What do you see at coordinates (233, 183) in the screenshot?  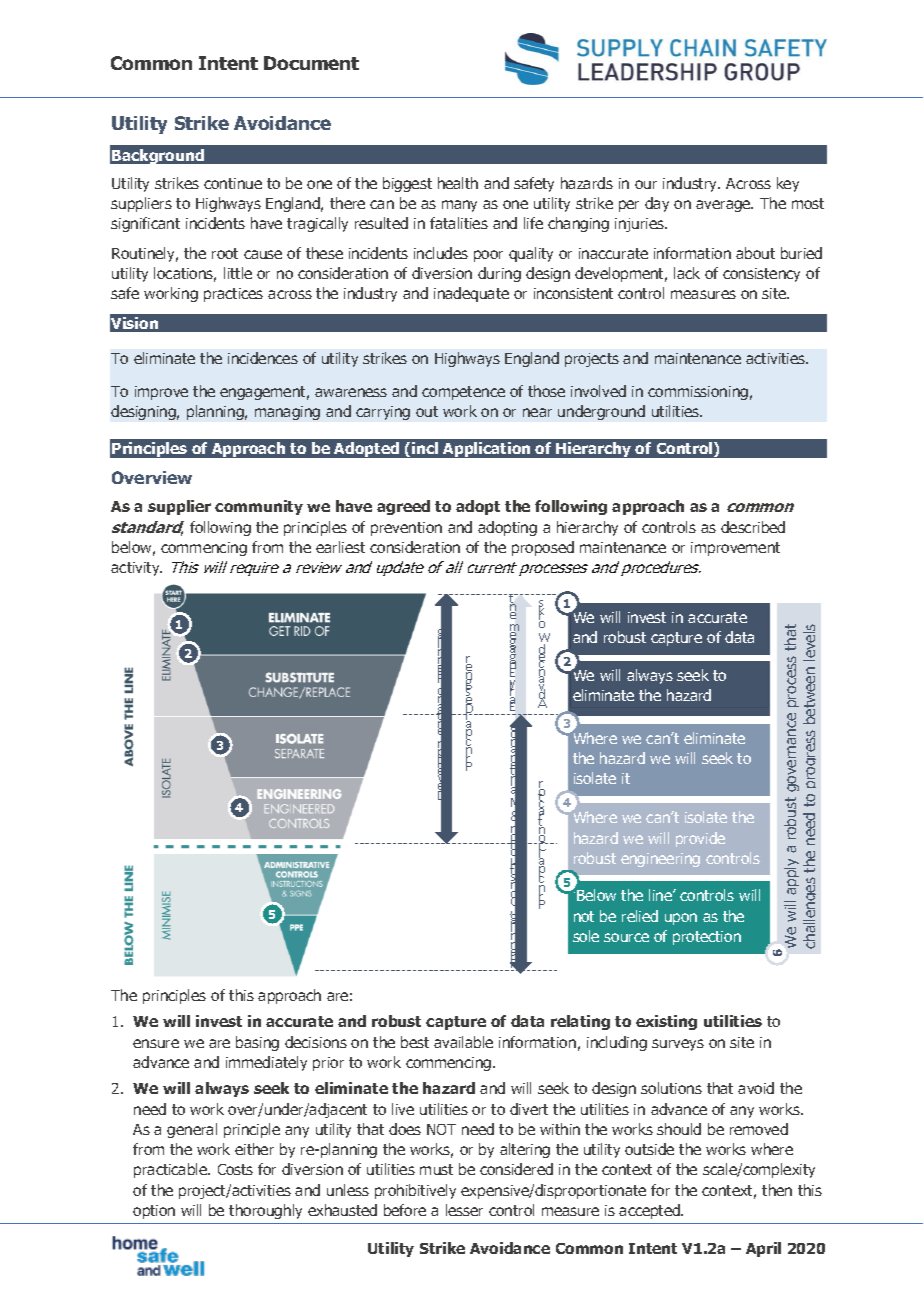 I see `continue` at bounding box center [233, 183].
